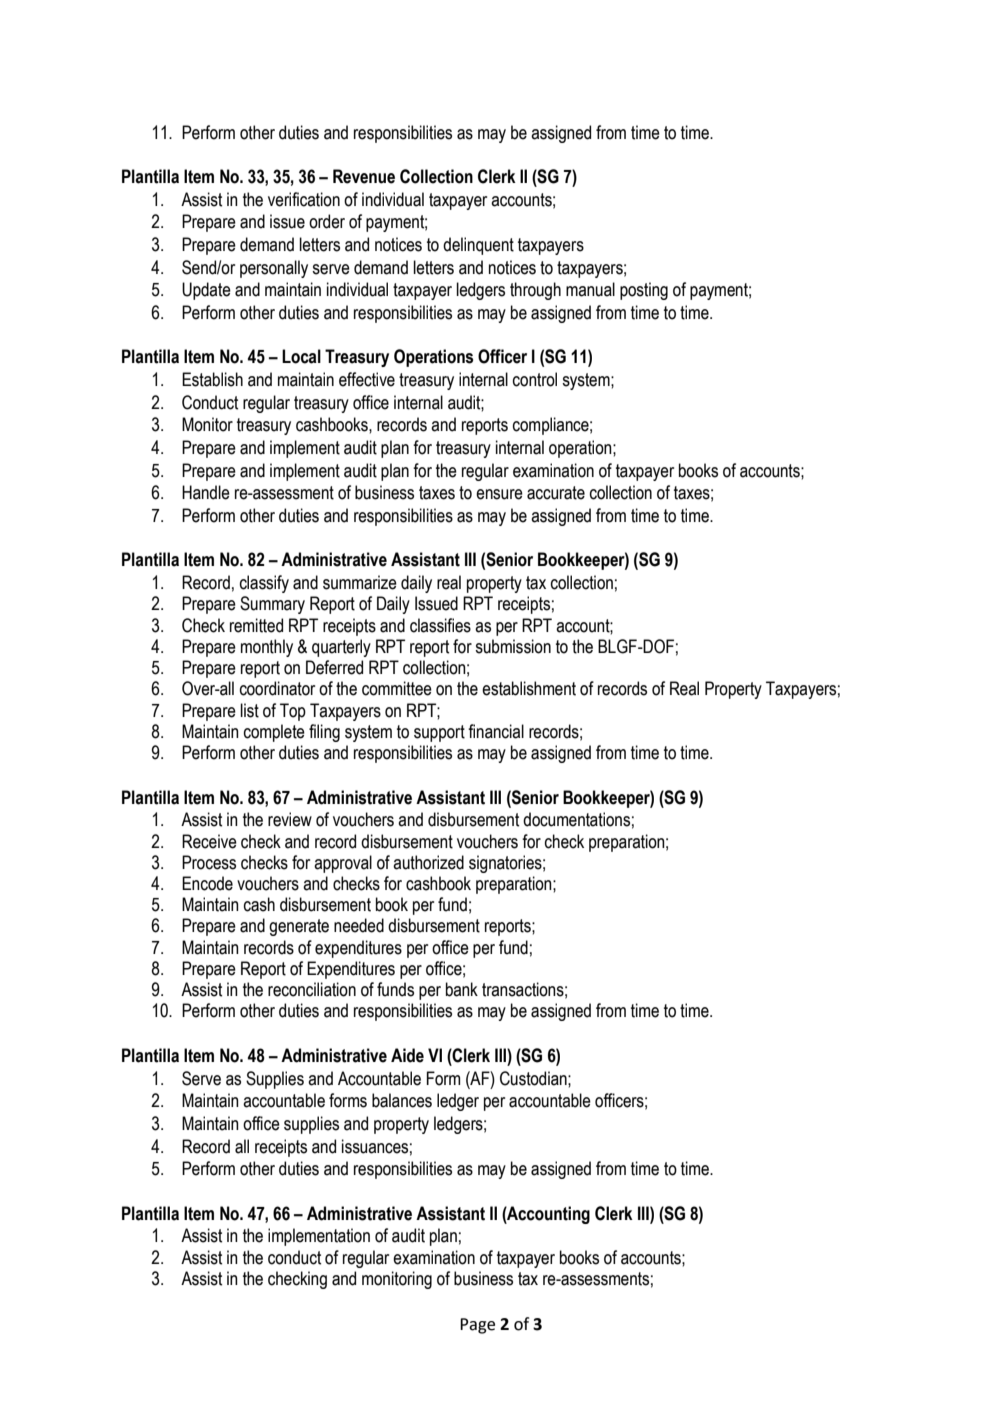 The width and height of the image is (1002, 1417). Describe the element at coordinates (407, 1055) in the image. I see `Aide` at that location.
